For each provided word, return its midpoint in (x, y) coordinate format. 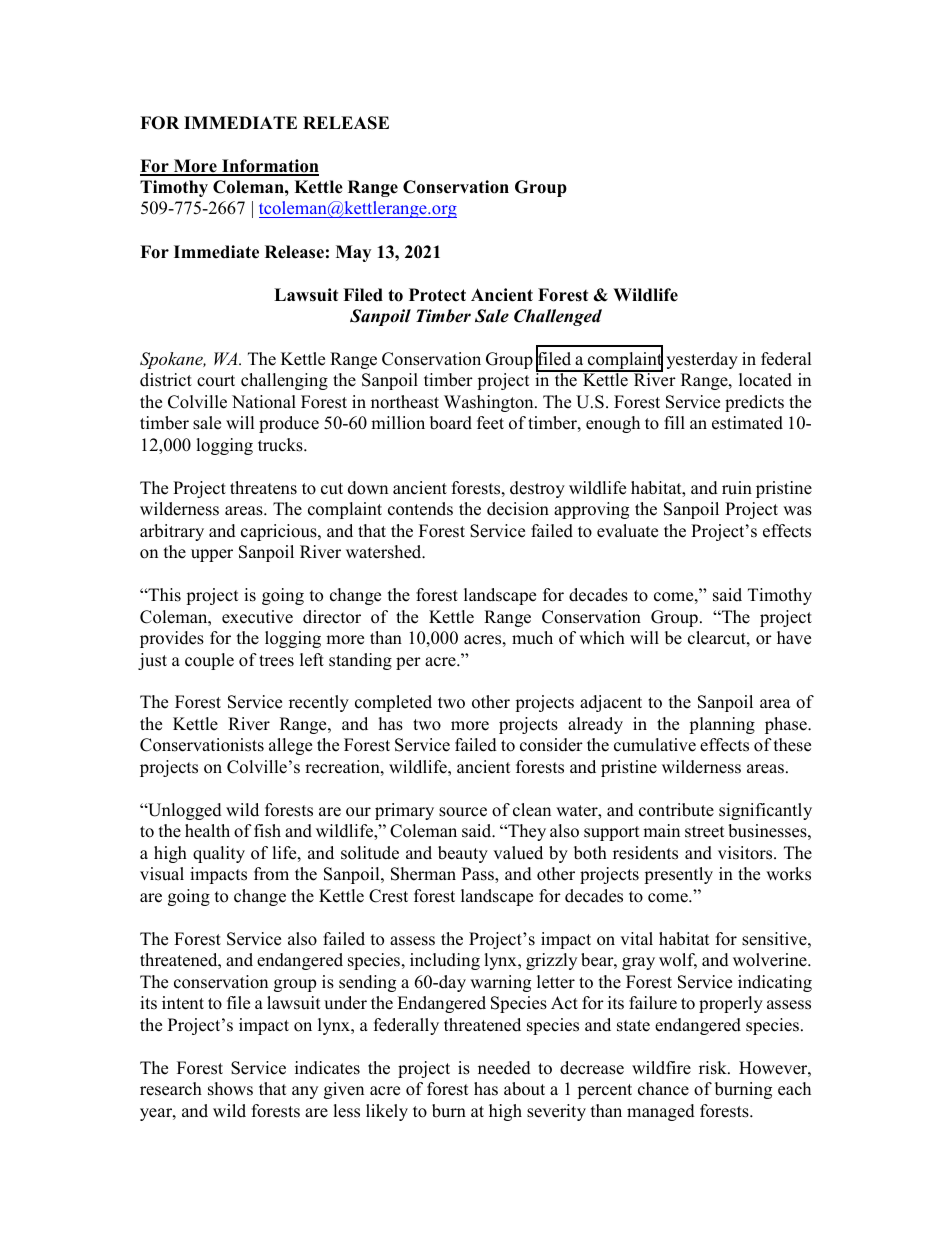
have (794, 638)
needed (504, 1068)
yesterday (702, 360)
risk (714, 1068)
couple (209, 661)
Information (269, 167)
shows (230, 1089)
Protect (437, 295)
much (532, 638)
